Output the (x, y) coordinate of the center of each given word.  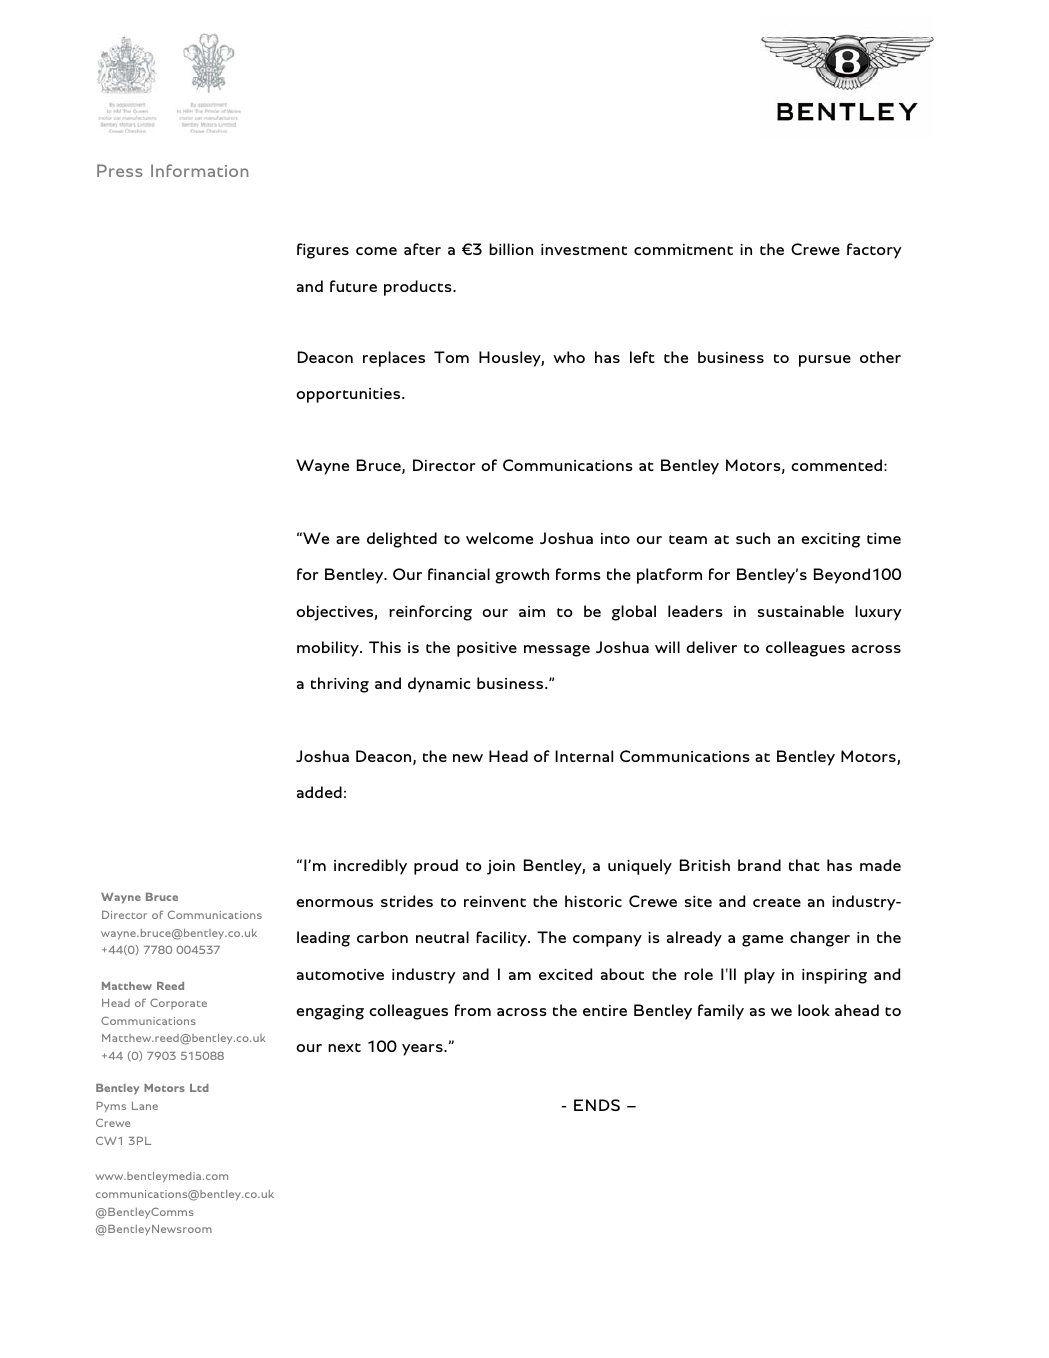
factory (874, 251)
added (319, 792)
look (814, 1010)
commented (838, 465)
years (423, 1050)
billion (511, 249)
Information (199, 170)
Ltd (199, 1088)
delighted (402, 540)
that (804, 865)
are (348, 540)
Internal (584, 756)
